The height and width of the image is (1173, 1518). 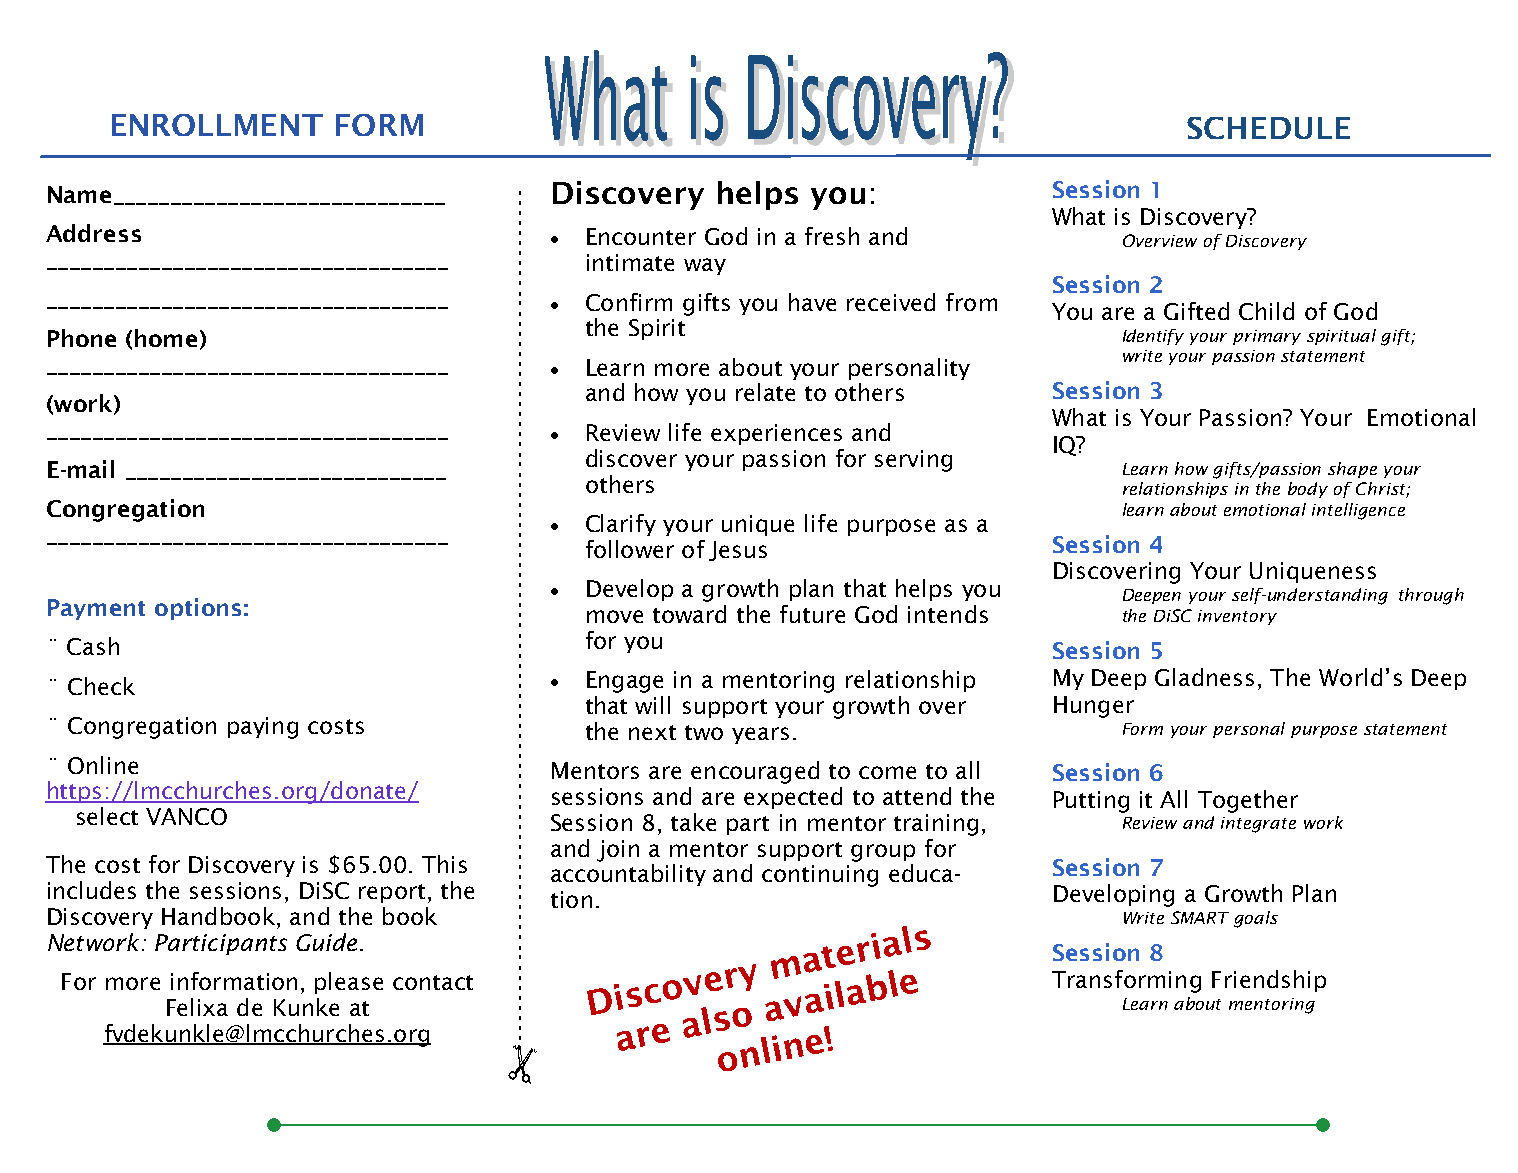 What do you see at coordinates (166, 338) in the image?
I see `home` at bounding box center [166, 338].
